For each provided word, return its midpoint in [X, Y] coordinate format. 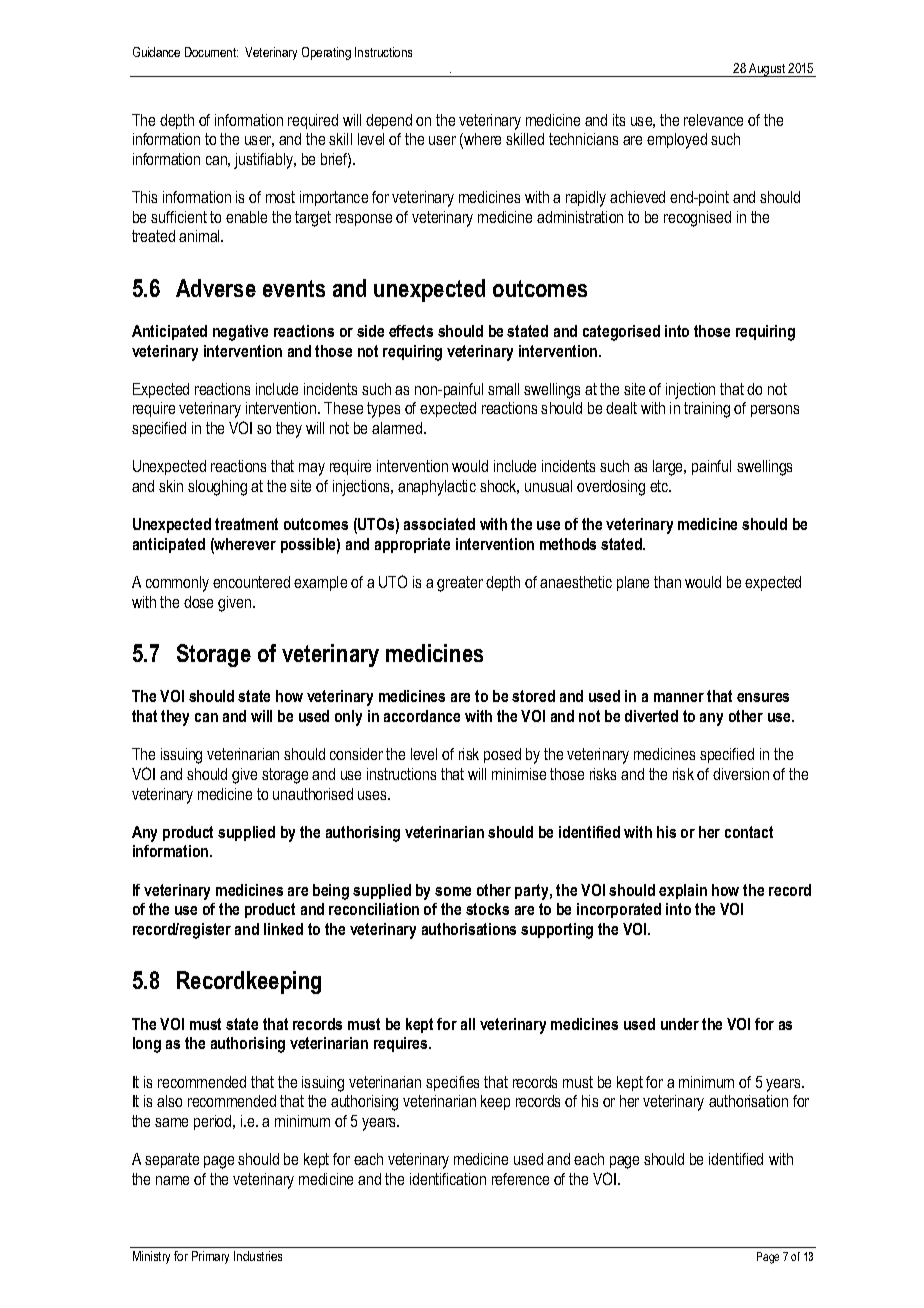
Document [211, 52]
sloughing [217, 488]
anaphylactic [437, 488]
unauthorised [313, 794]
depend [389, 121]
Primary [210, 1257]
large [669, 468]
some [453, 891]
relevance [713, 120]
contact [749, 832]
